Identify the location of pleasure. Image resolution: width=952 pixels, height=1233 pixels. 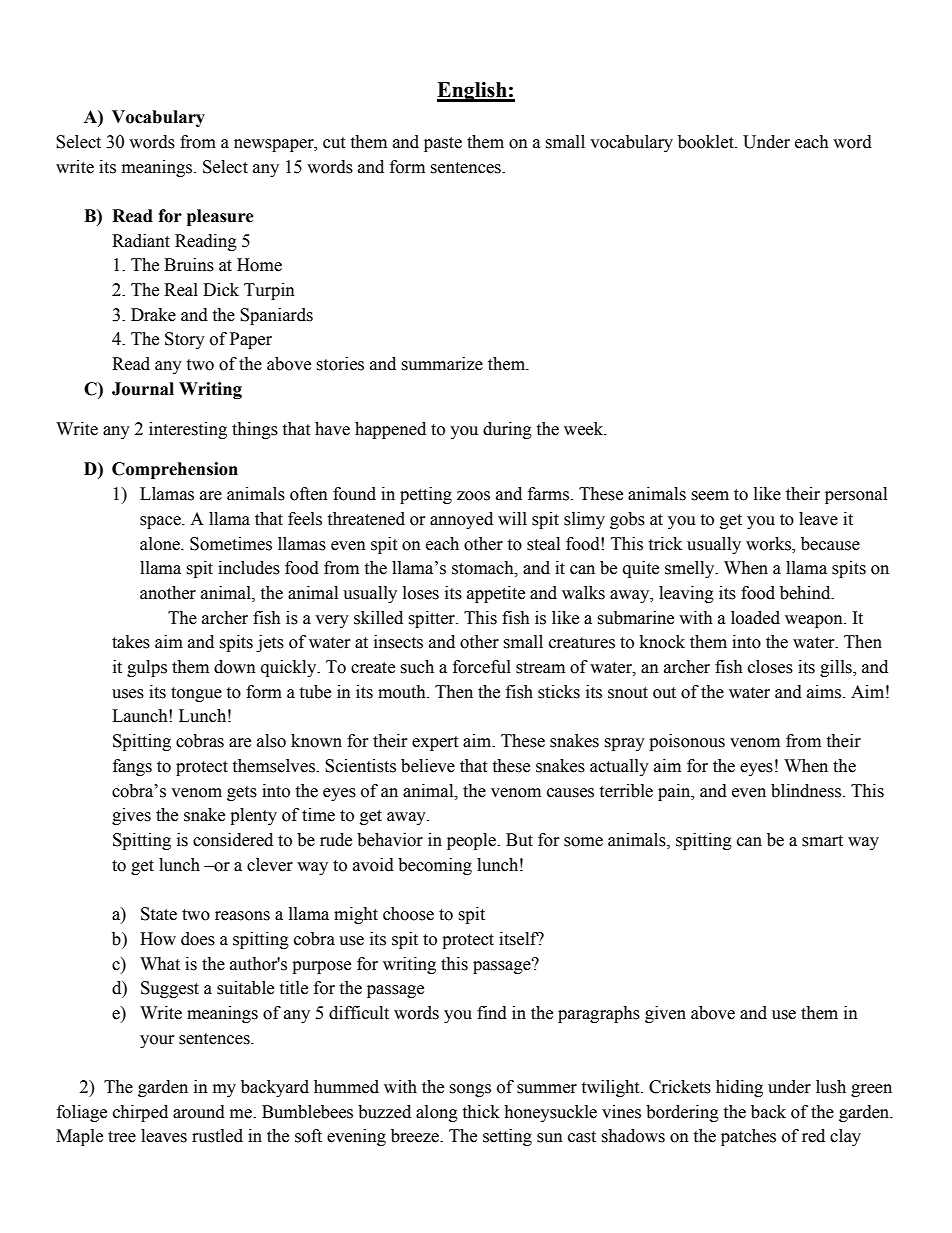
(220, 217).
